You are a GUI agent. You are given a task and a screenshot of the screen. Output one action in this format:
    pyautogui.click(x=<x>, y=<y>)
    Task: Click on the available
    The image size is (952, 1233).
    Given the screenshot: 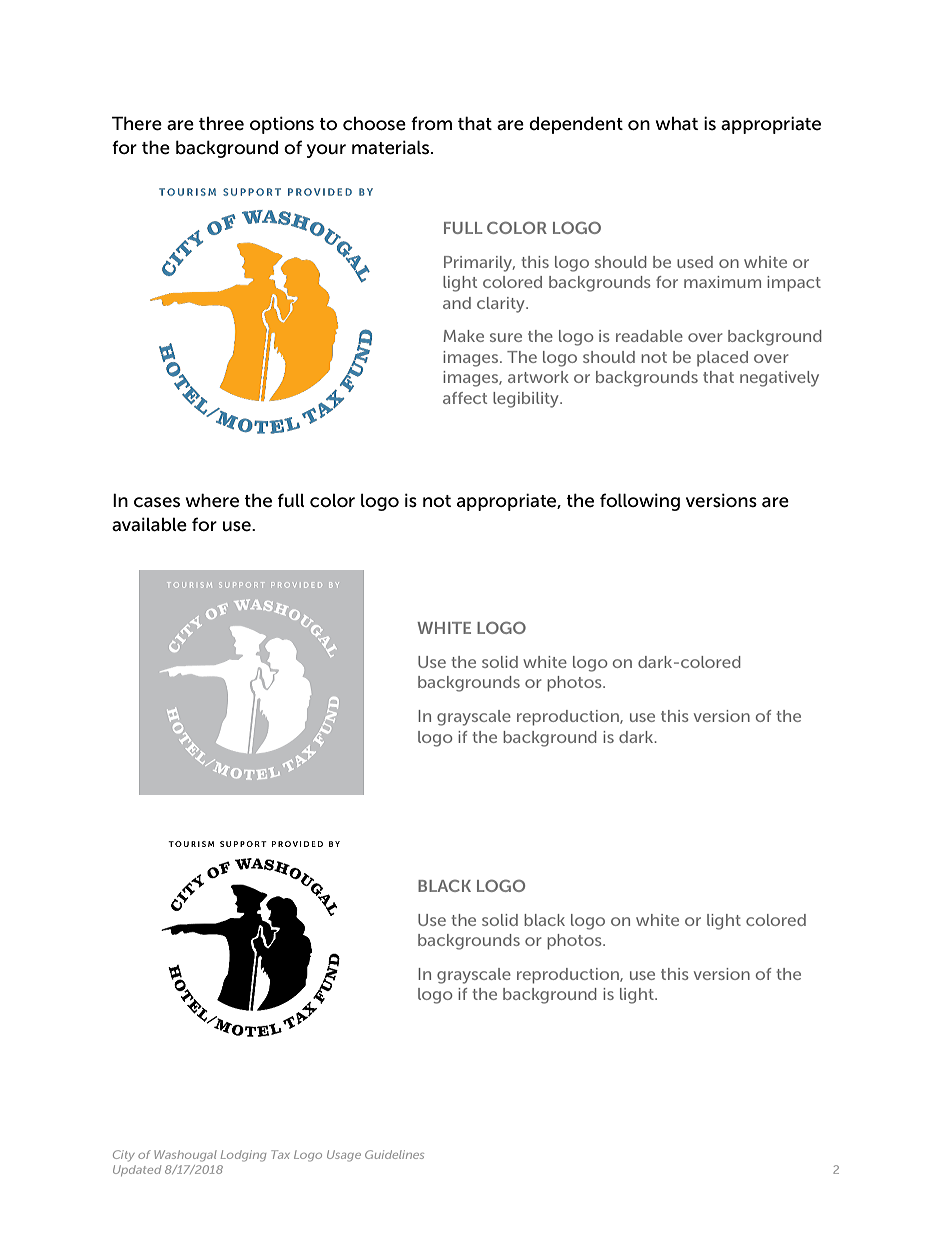 What is the action you would take?
    pyautogui.click(x=149, y=524)
